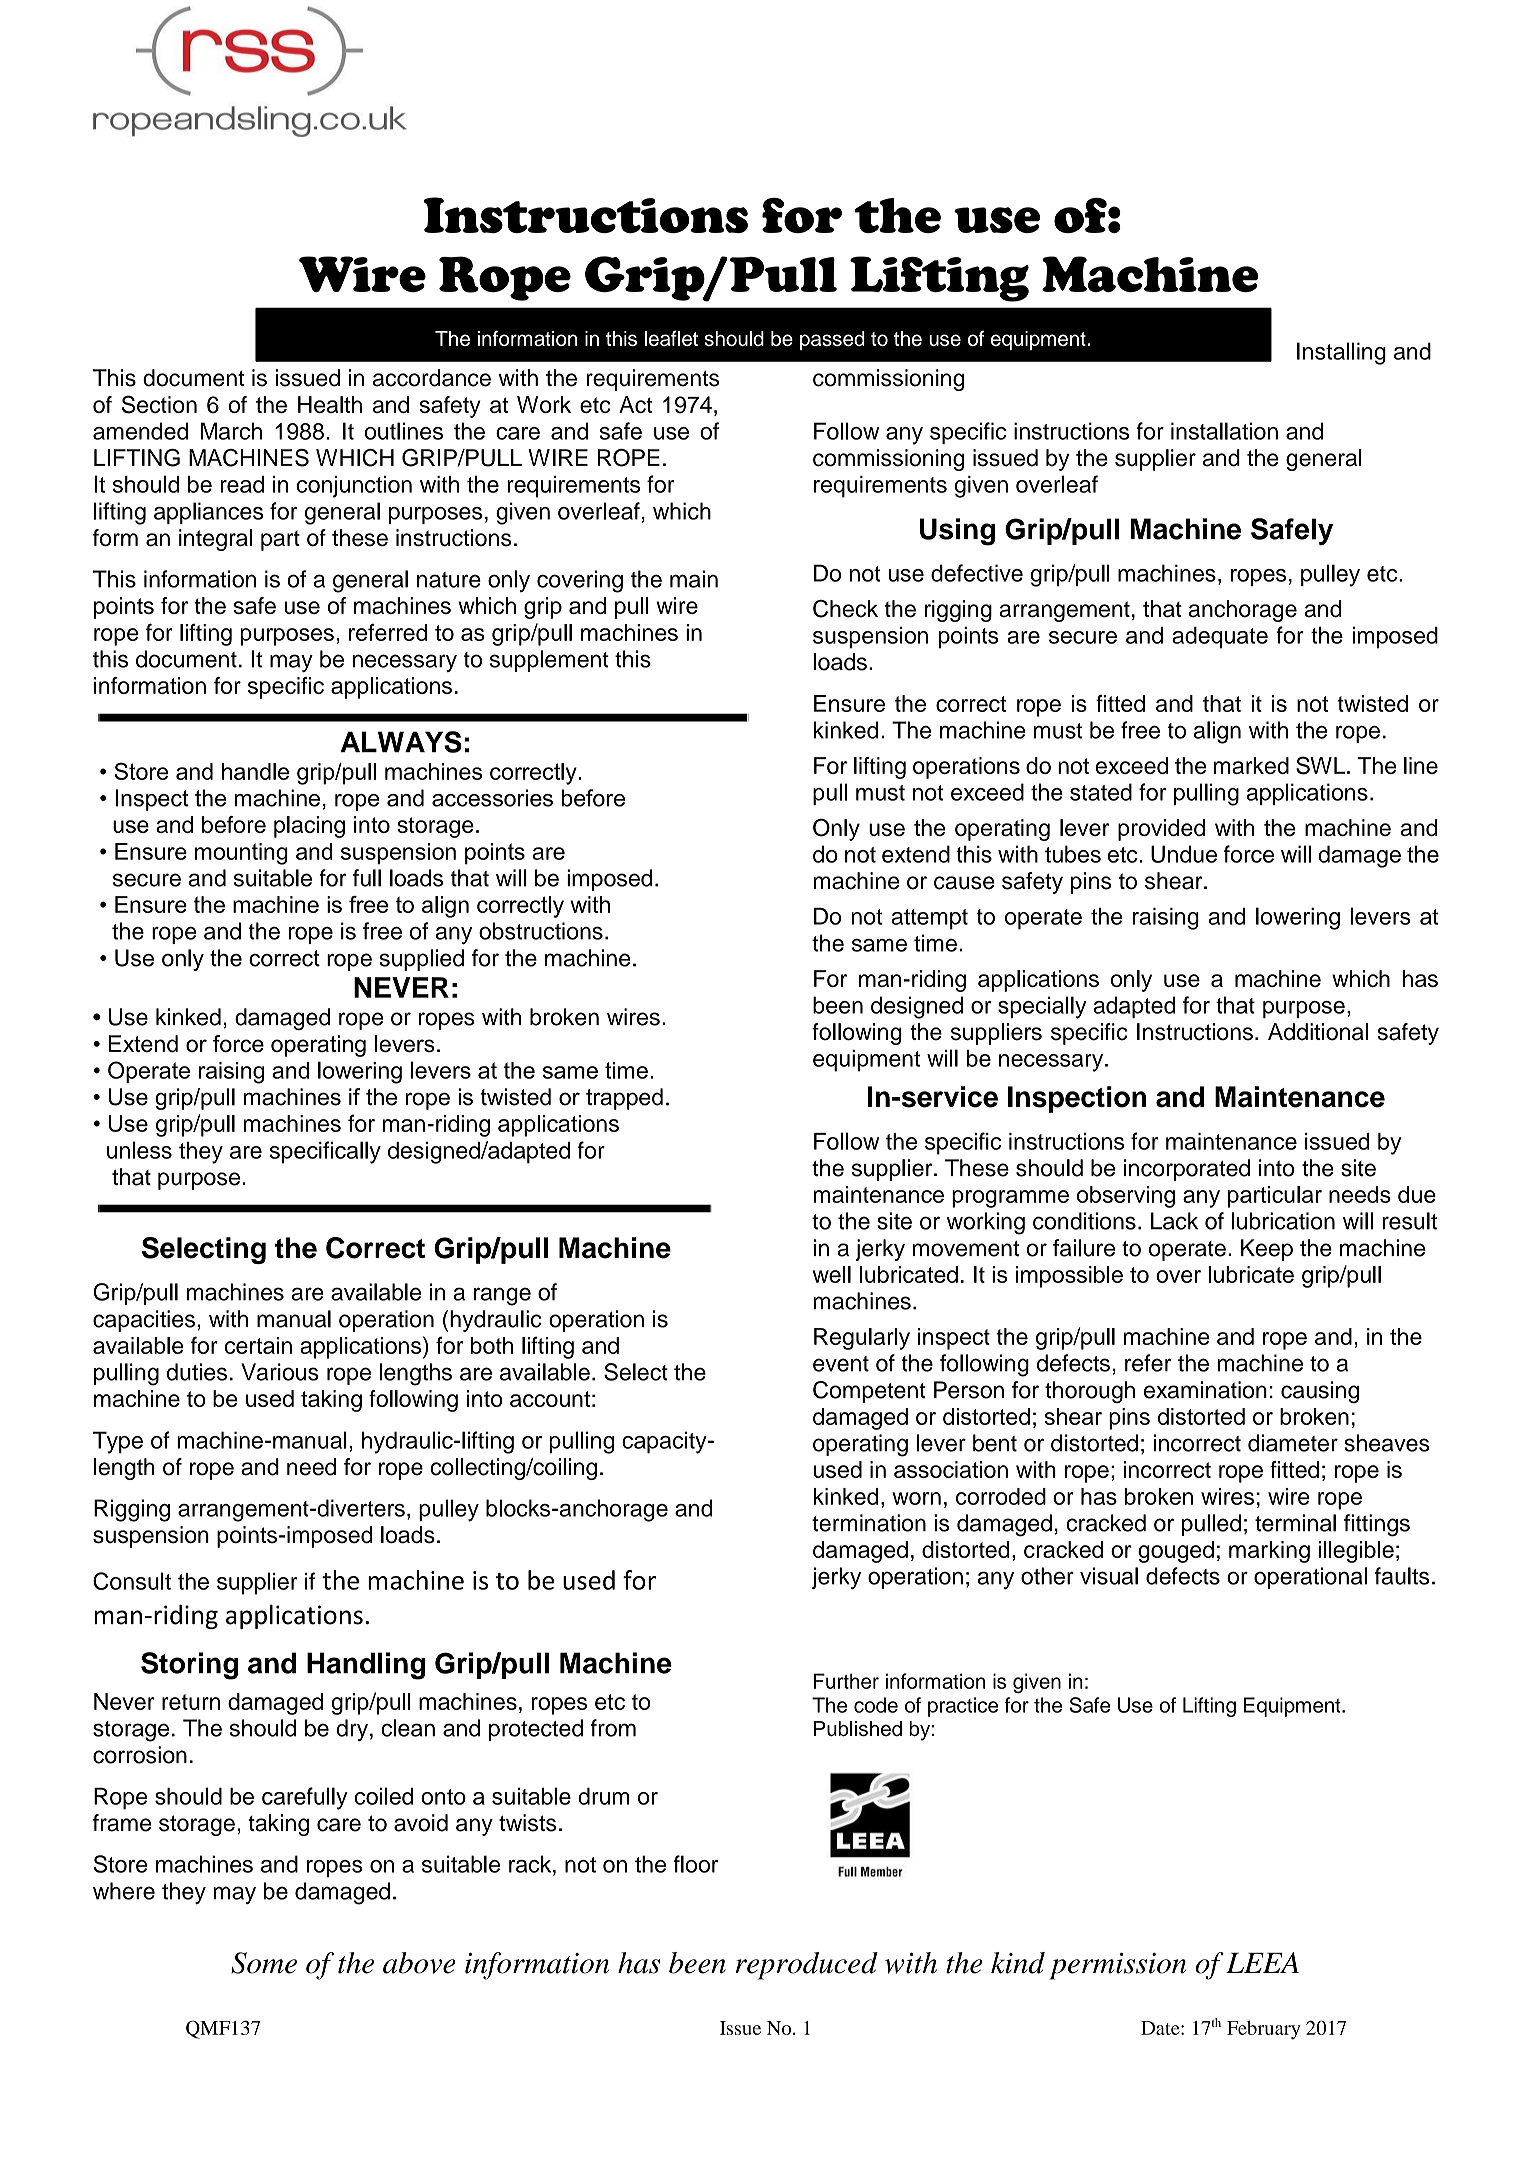 This document has width=1532, height=2166. I want to click on reproduced, so click(807, 1966).
